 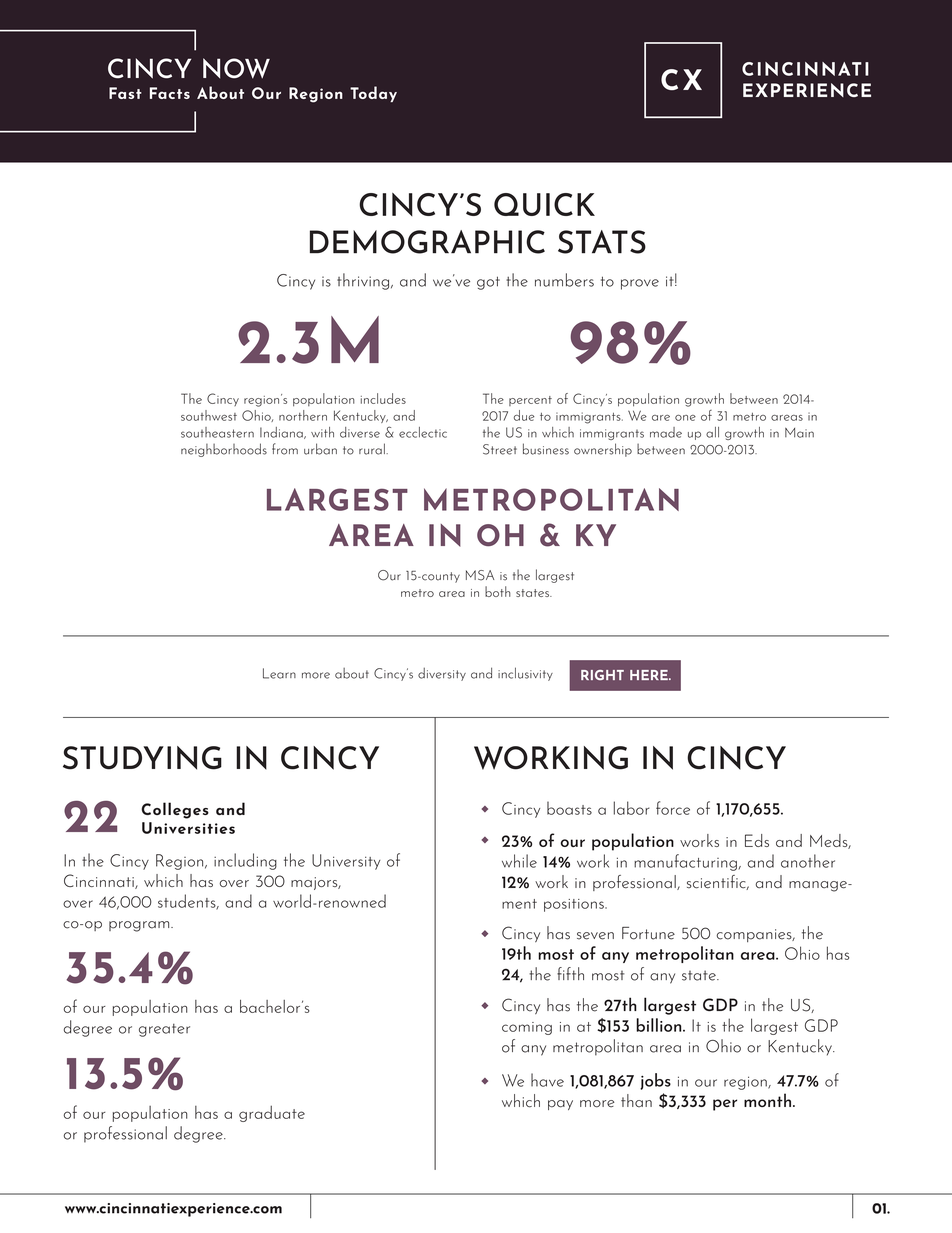 What do you see at coordinates (272, 1113) in the screenshot?
I see `graduate` at bounding box center [272, 1113].
